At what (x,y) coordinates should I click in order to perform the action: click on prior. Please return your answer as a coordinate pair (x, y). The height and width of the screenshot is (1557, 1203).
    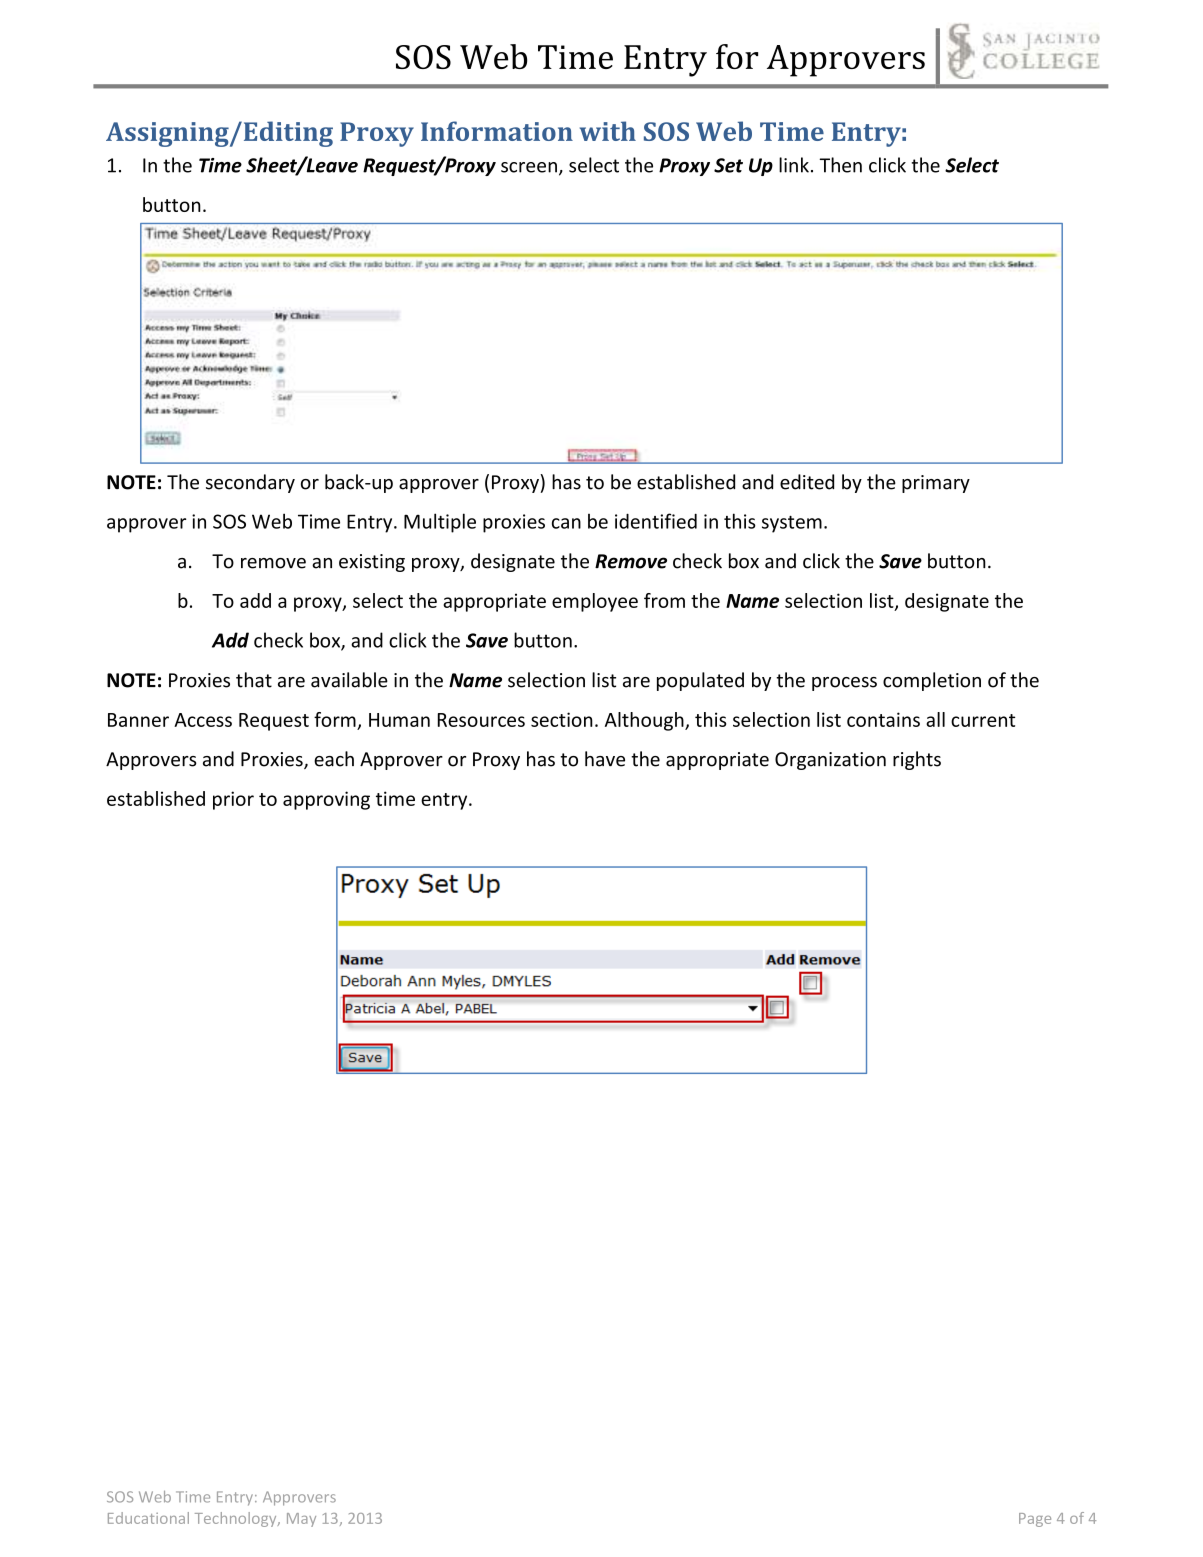
    Looking at the image, I should click on (233, 800).
